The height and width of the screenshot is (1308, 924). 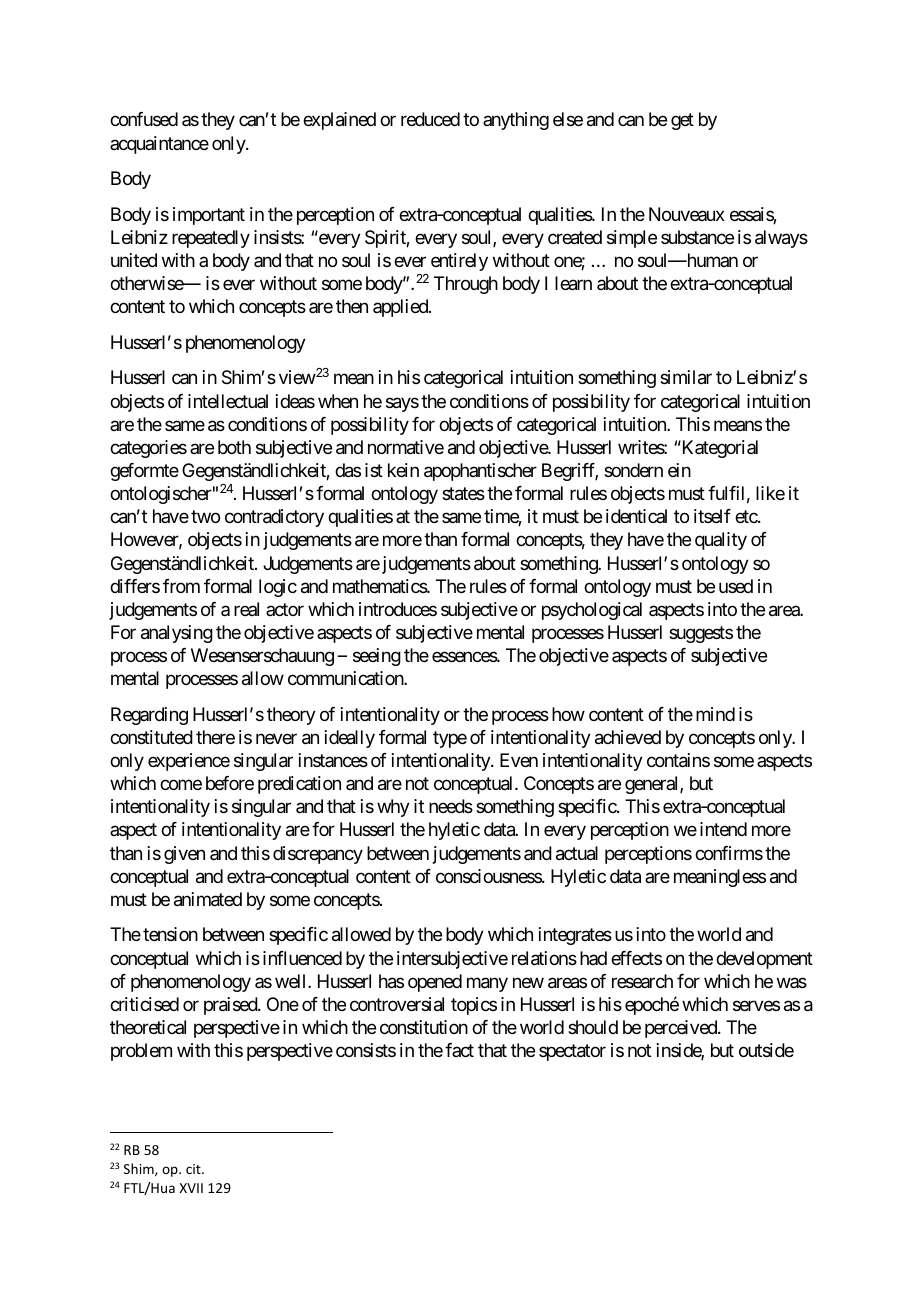 What do you see at coordinates (159, 145) in the screenshot?
I see `acquaintance` at bounding box center [159, 145].
